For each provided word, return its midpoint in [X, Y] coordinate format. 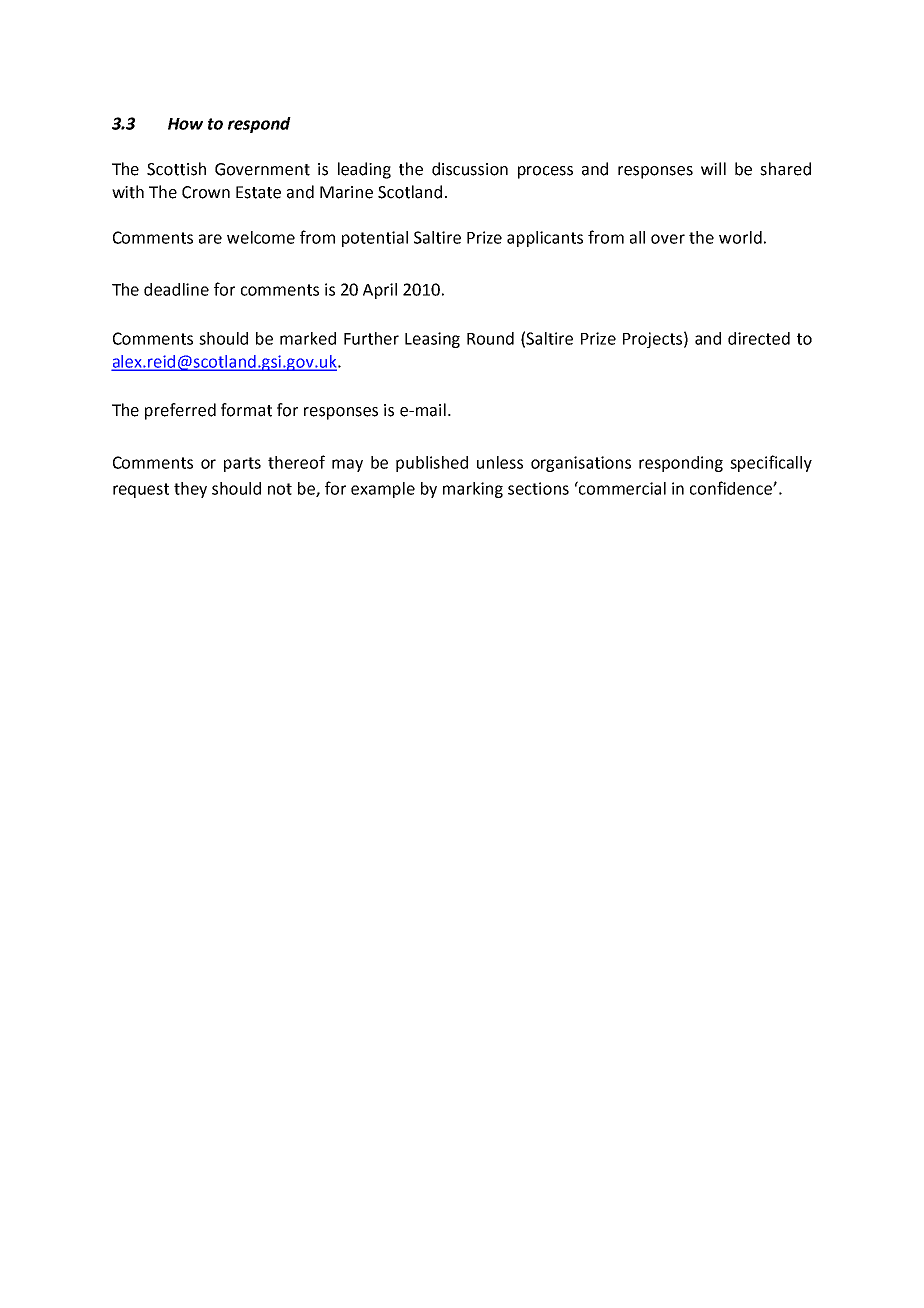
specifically [771, 463]
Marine [346, 192]
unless [500, 462]
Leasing [432, 340]
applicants [545, 239]
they [190, 490]
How [185, 124]
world [740, 237]
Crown [206, 192]
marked [308, 338]
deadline [176, 289]
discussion [470, 169]
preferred [180, 411]
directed [759, 338]
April [380, 291]
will [713, 168]
